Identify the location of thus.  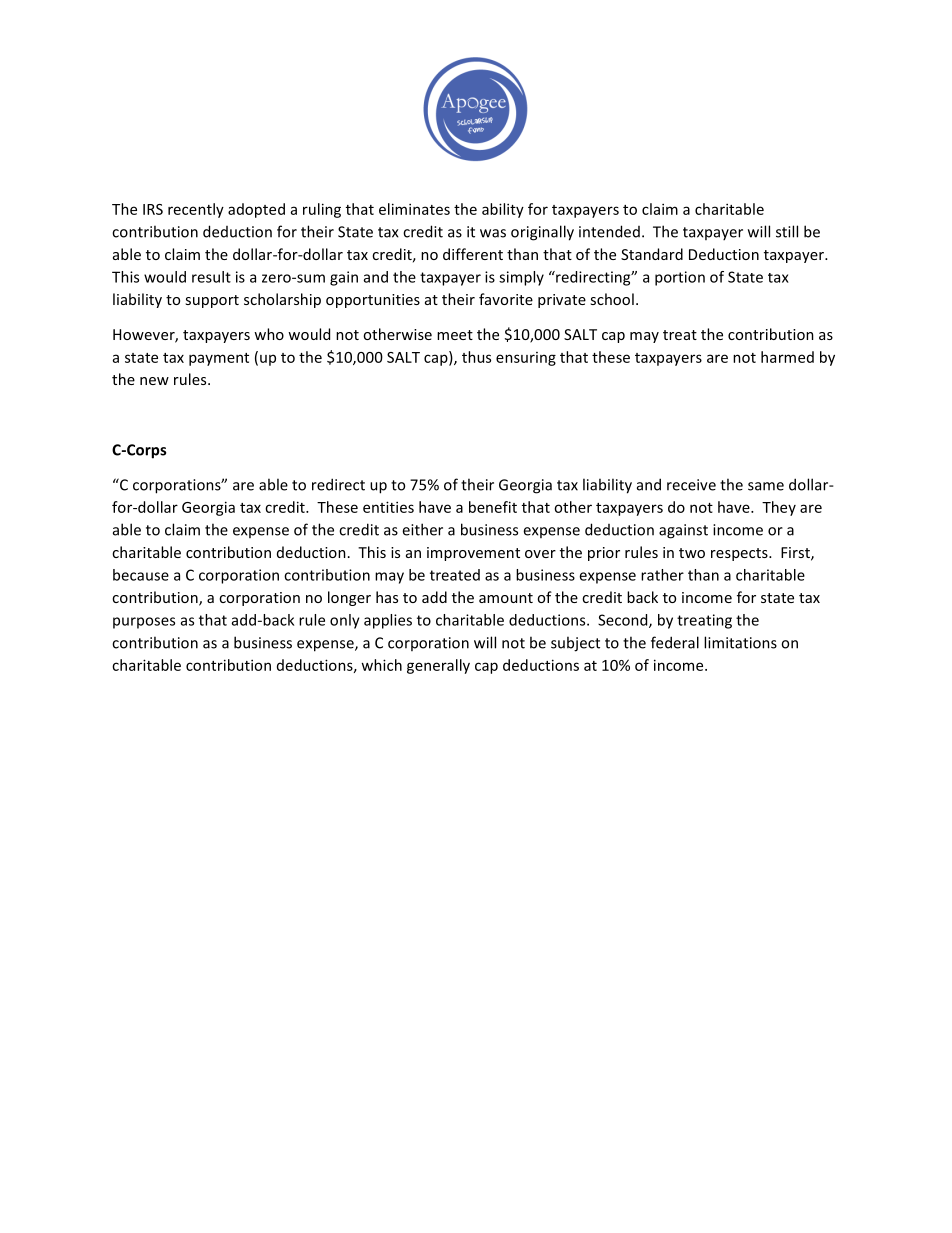
(476, 357).
